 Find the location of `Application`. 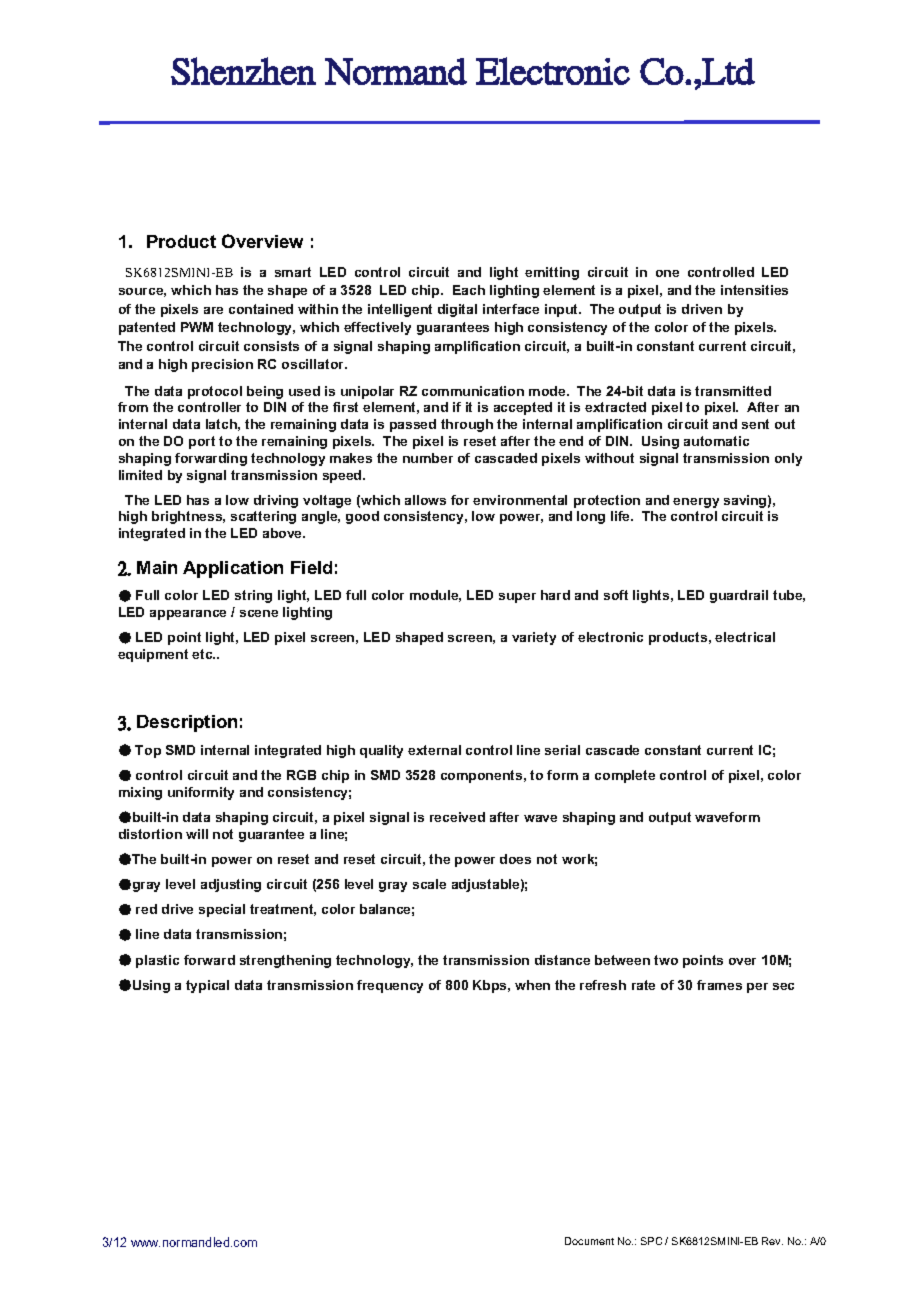

Application is located at coordinates (233, 569).
